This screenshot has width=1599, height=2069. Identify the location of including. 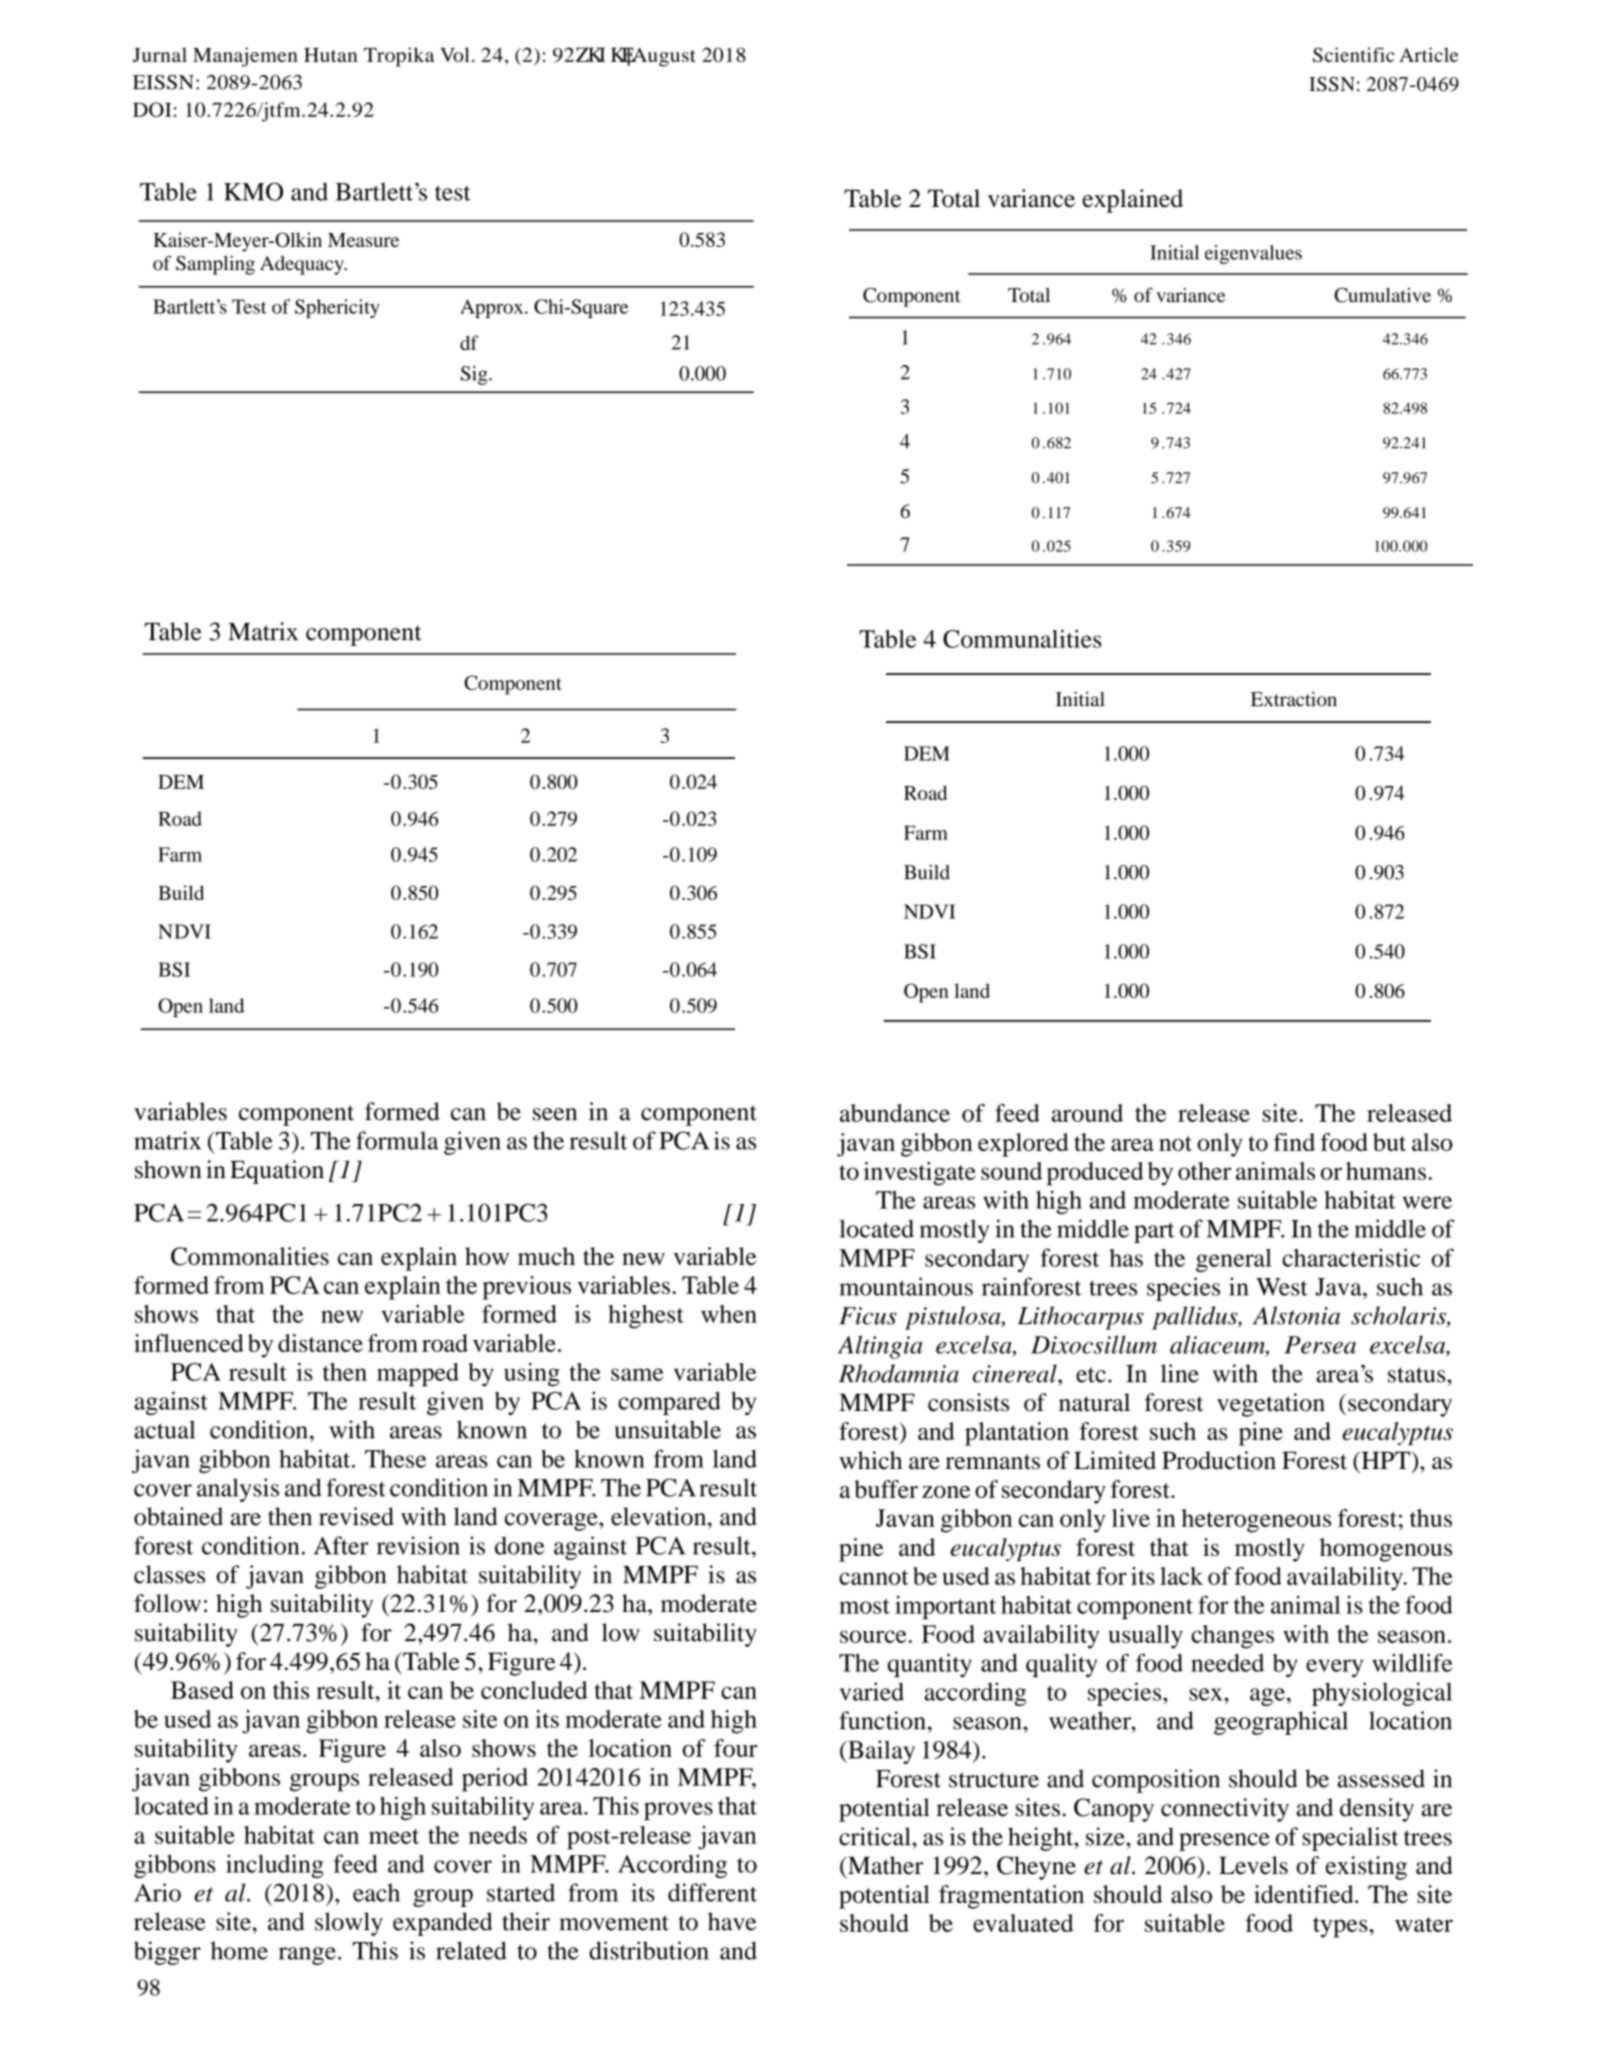
(275, 1866).
